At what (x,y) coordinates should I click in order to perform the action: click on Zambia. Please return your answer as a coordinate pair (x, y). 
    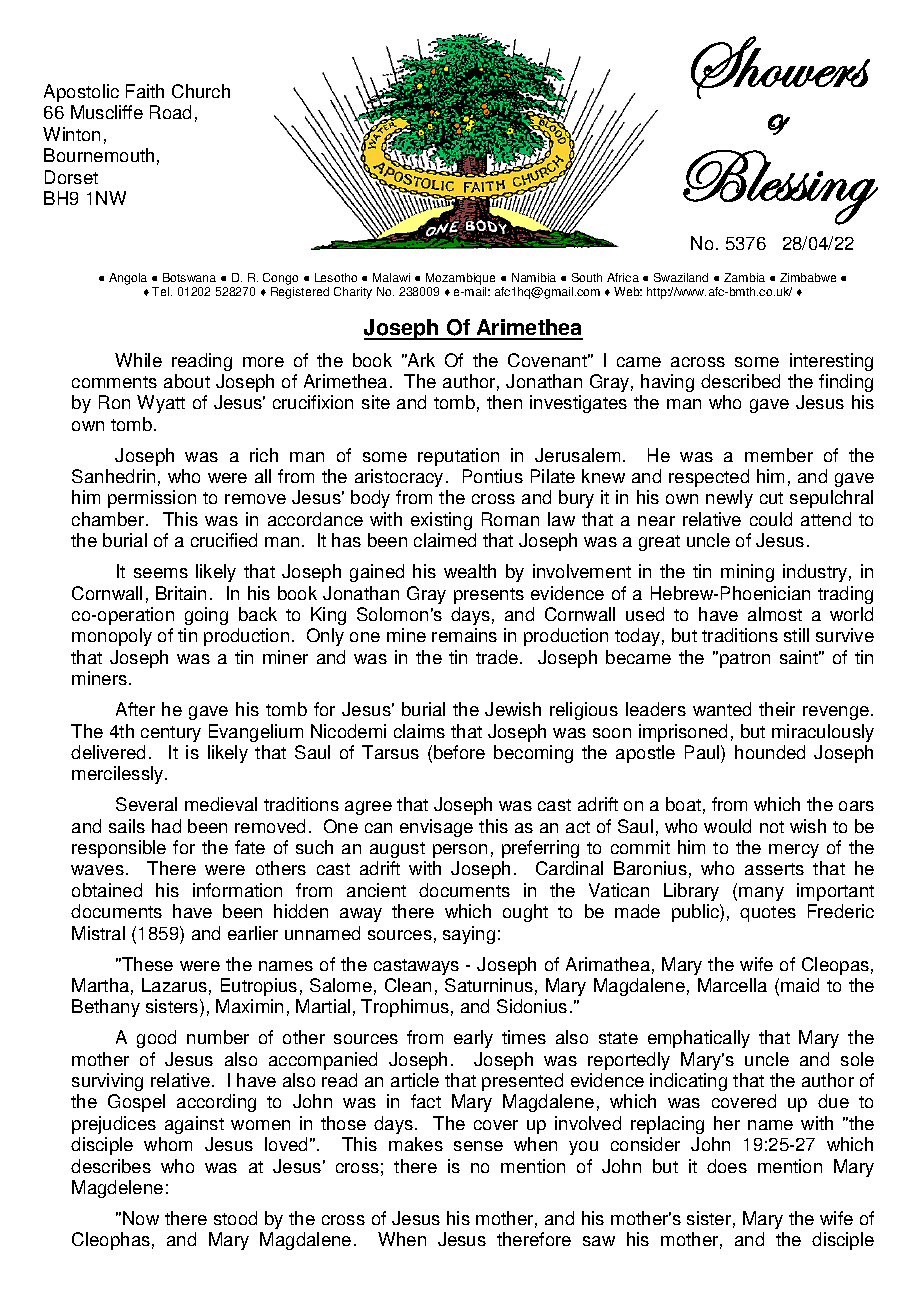
    Looking at the image, I should click on (744, 277).
